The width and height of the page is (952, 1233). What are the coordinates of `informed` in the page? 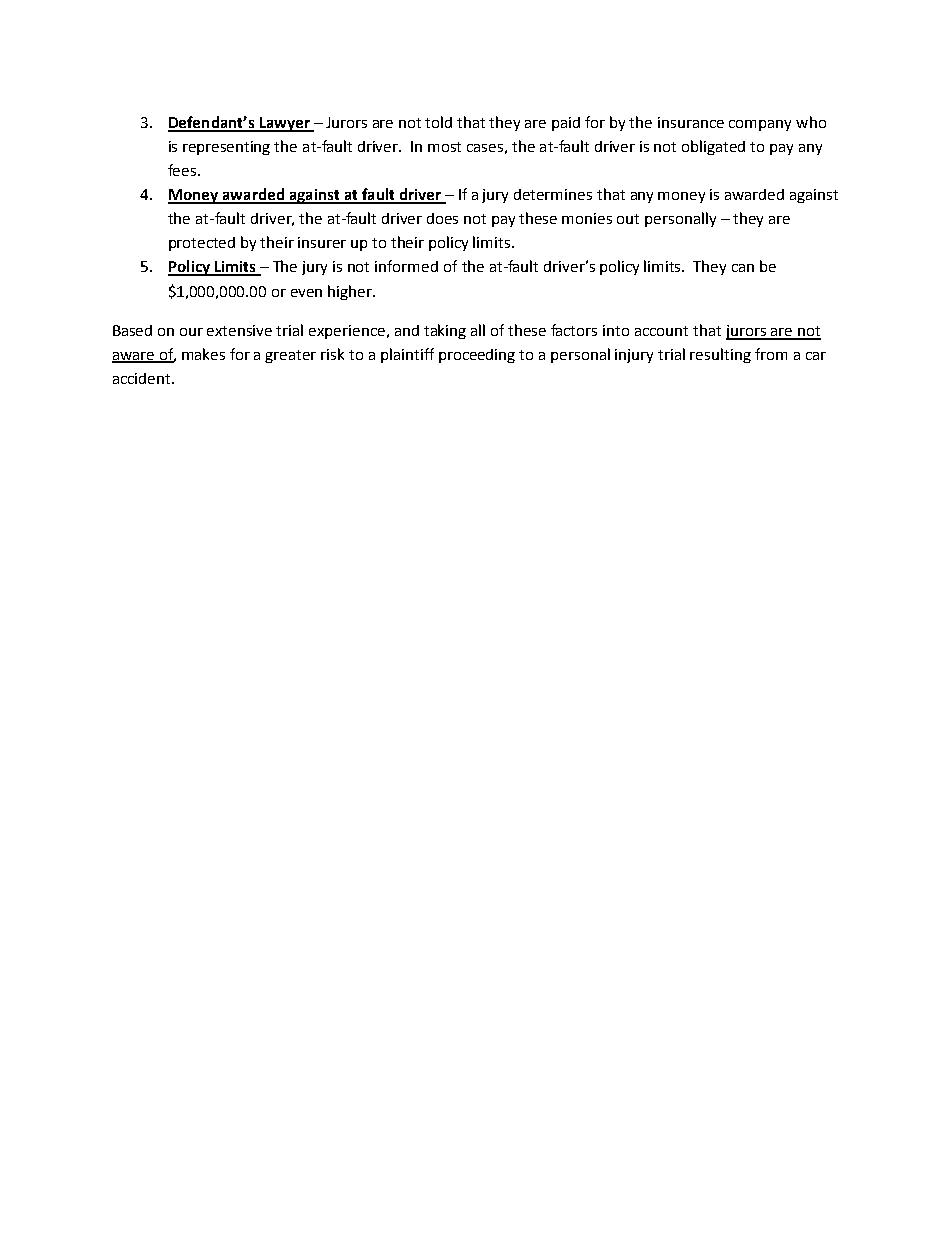 It's located at (406, 266).
